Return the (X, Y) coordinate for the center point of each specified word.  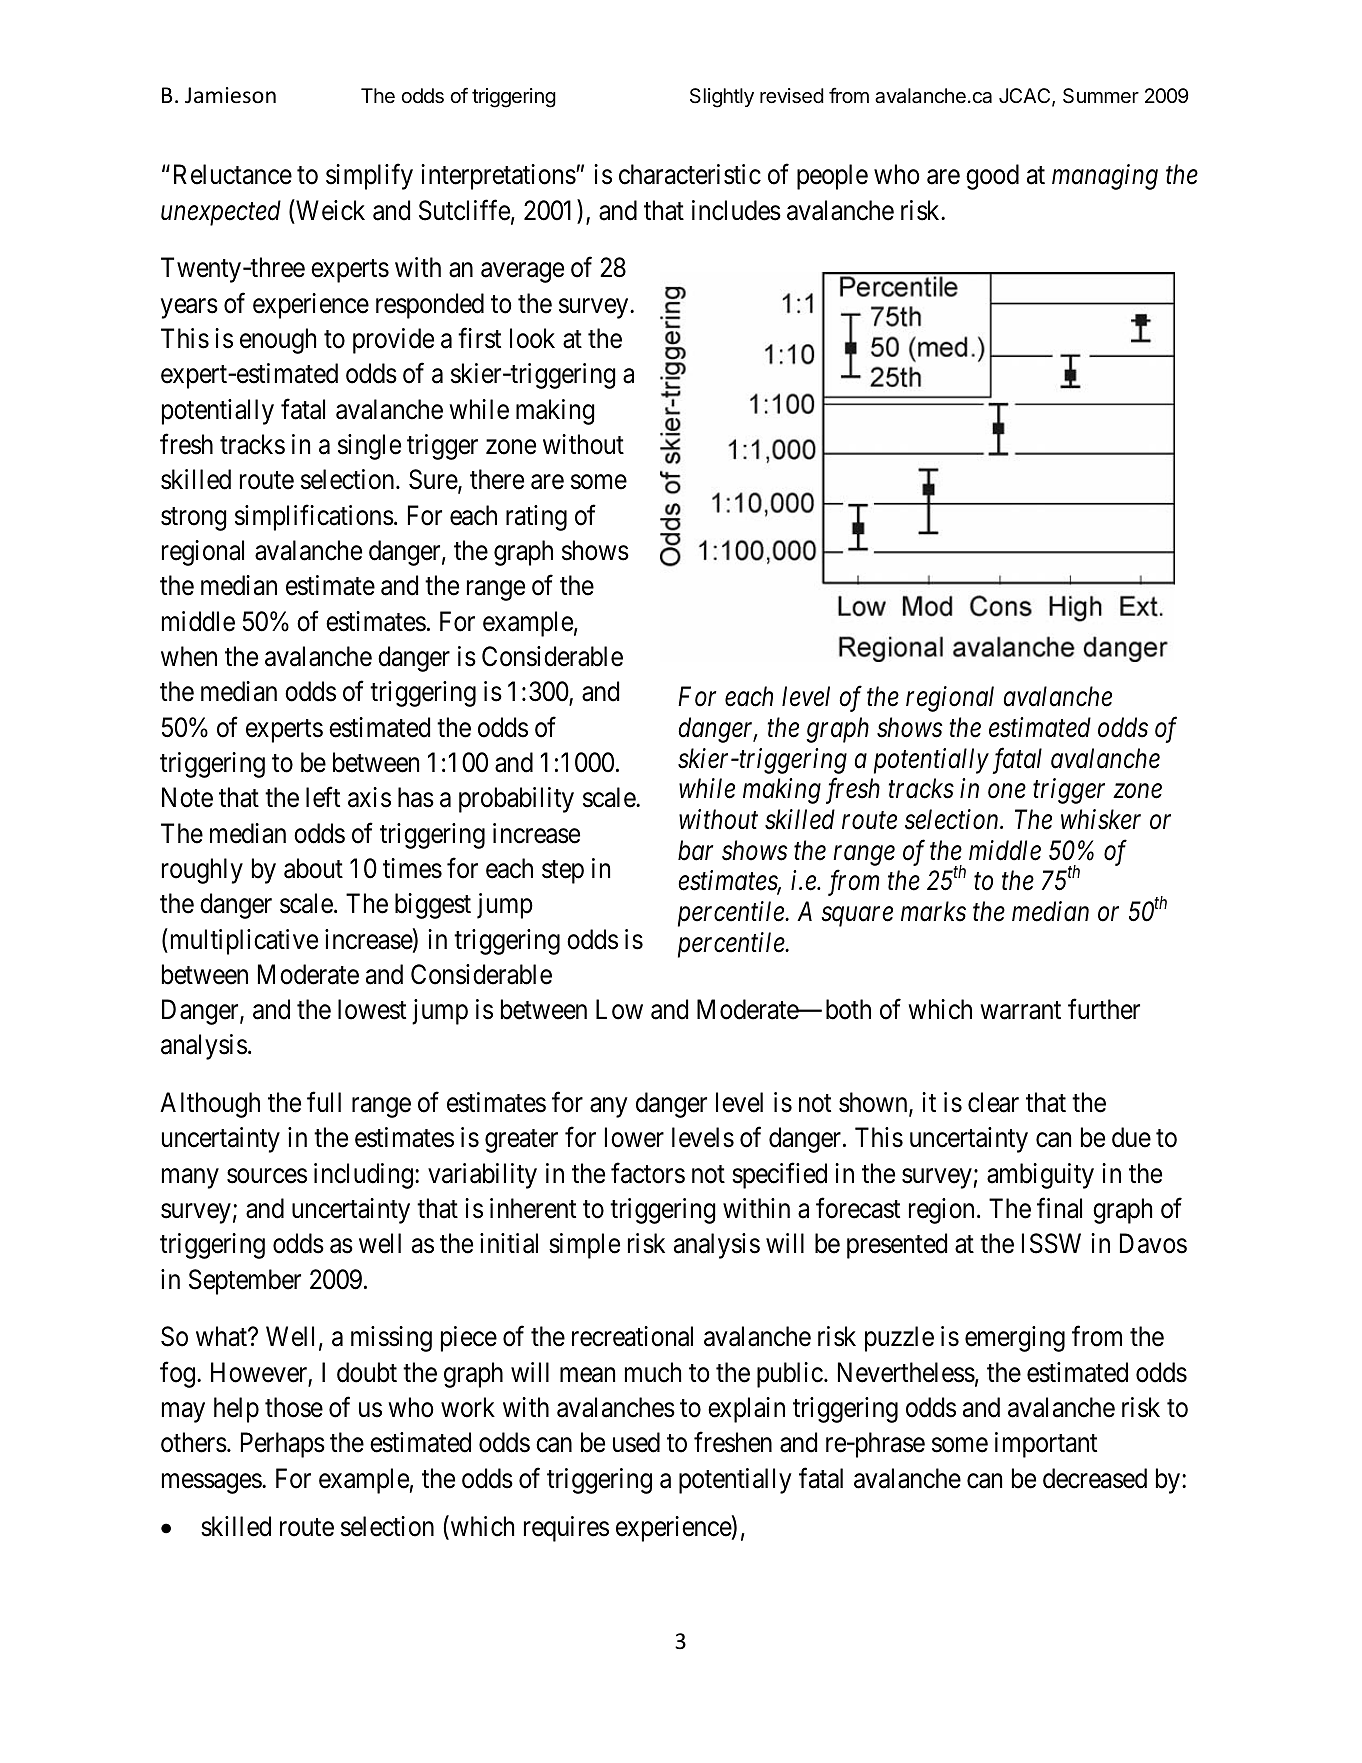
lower (634, 1137)
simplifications (314, 517)
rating (536, 518)
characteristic (690, 174)
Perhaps (283, 1445)
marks (933, 911)
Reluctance (233, 174)
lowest (372, 1009)
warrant (1020, 1011)
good (992, 177)
